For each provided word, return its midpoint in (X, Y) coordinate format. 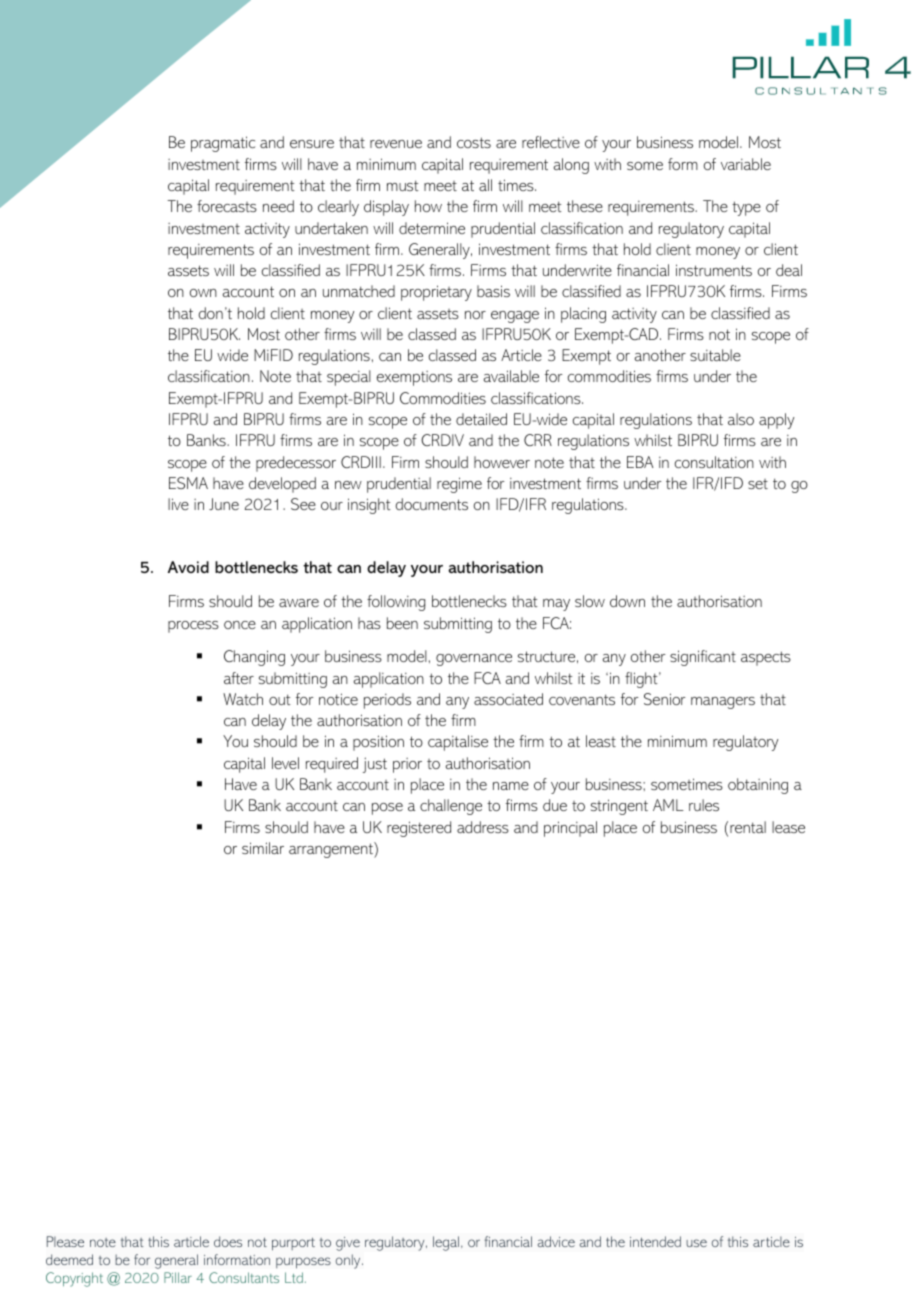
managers (723, 703)
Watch (243, 699)
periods (387, 701)
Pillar (178, 1277)
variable (746, 164)
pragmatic (223, 144)
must (403, 185)
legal (446, 1243)
